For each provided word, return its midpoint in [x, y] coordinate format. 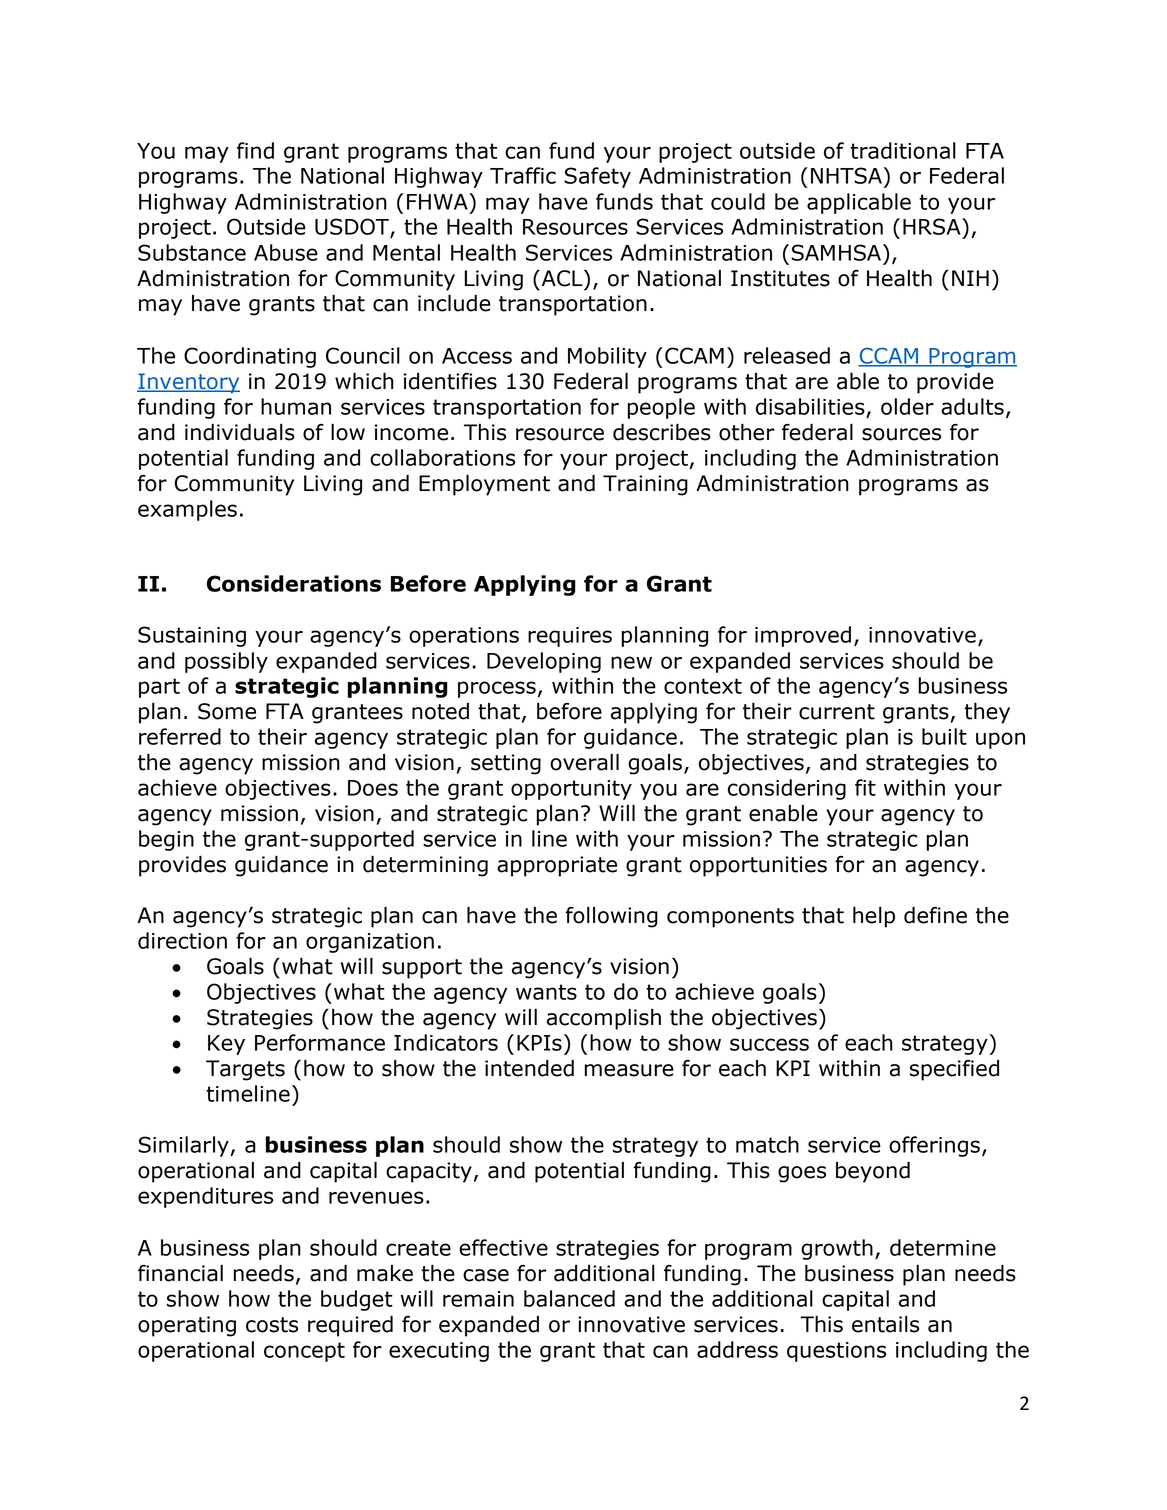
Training [645, 485]
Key [226, 1045]
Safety [597, 177]
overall [584, 762]
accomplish [604, 1019]
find [255, 150]
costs [272, 1325]
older [907, 406]
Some [227, 711]
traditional [903, 150]
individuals [240, 432]
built [944, 736]
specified [954, 1070]
